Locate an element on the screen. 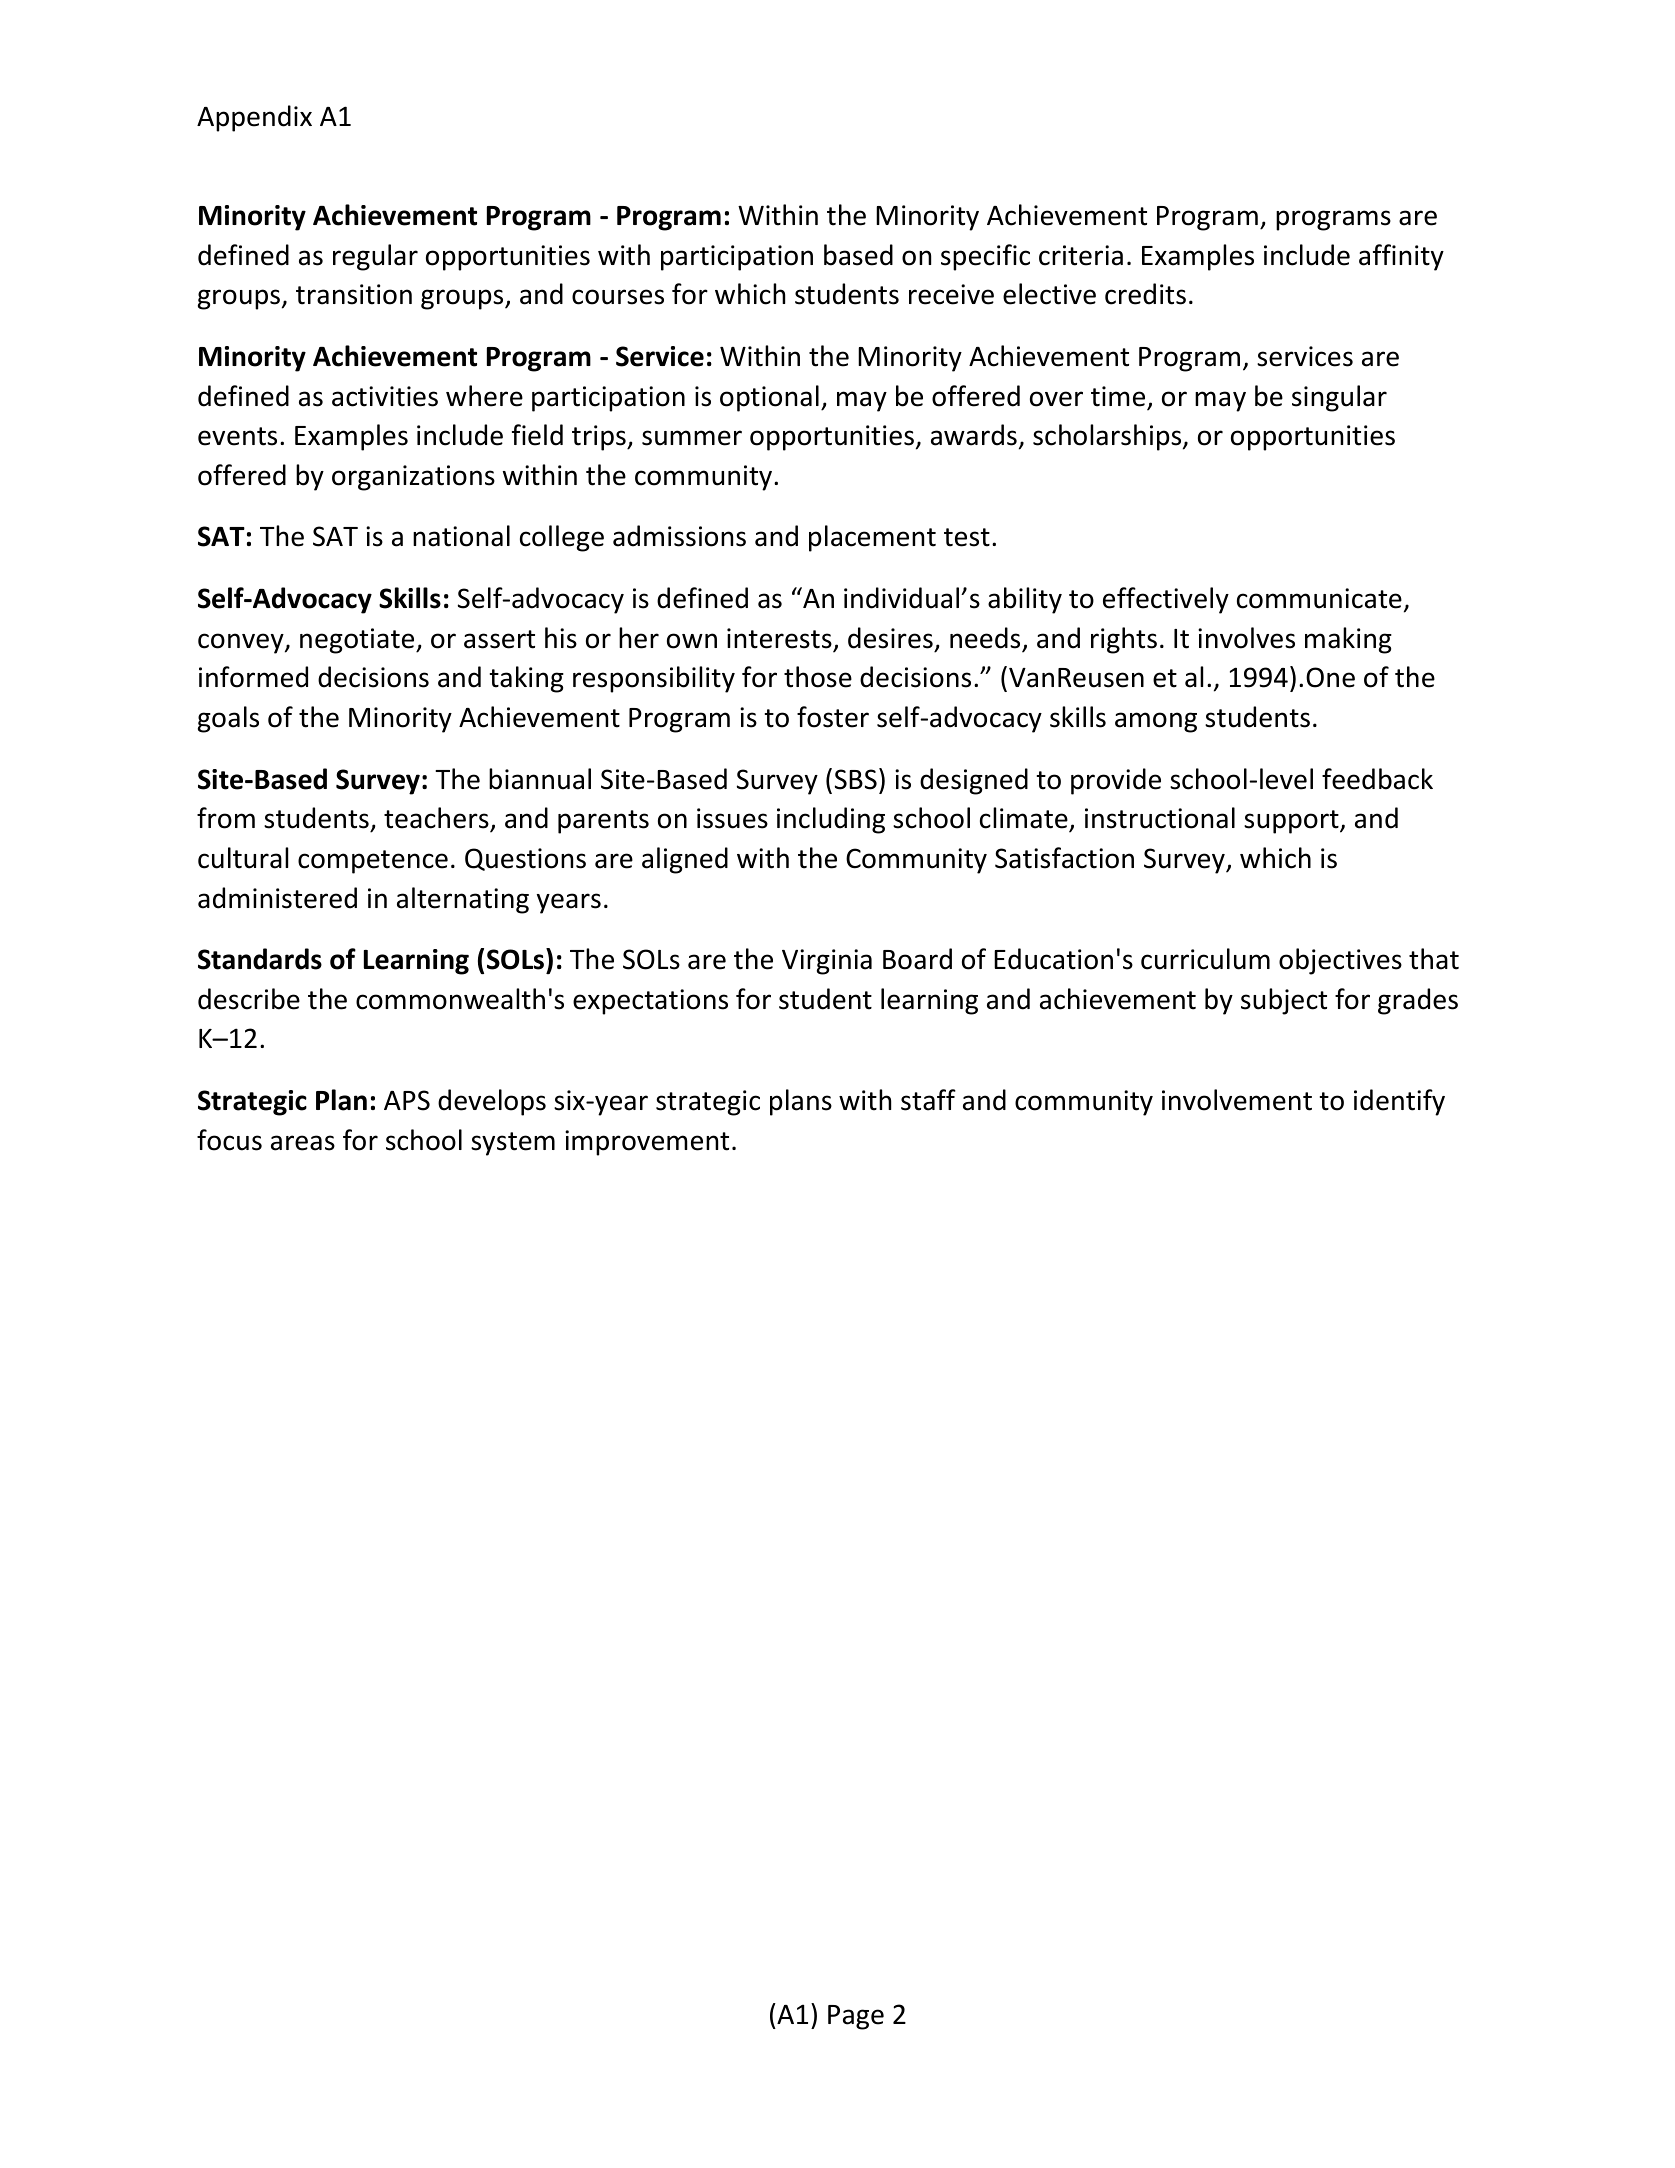 Image resolution: width=1675 pixels, height=2168 pixels. communicate is located at coordinates (1319, 598).
